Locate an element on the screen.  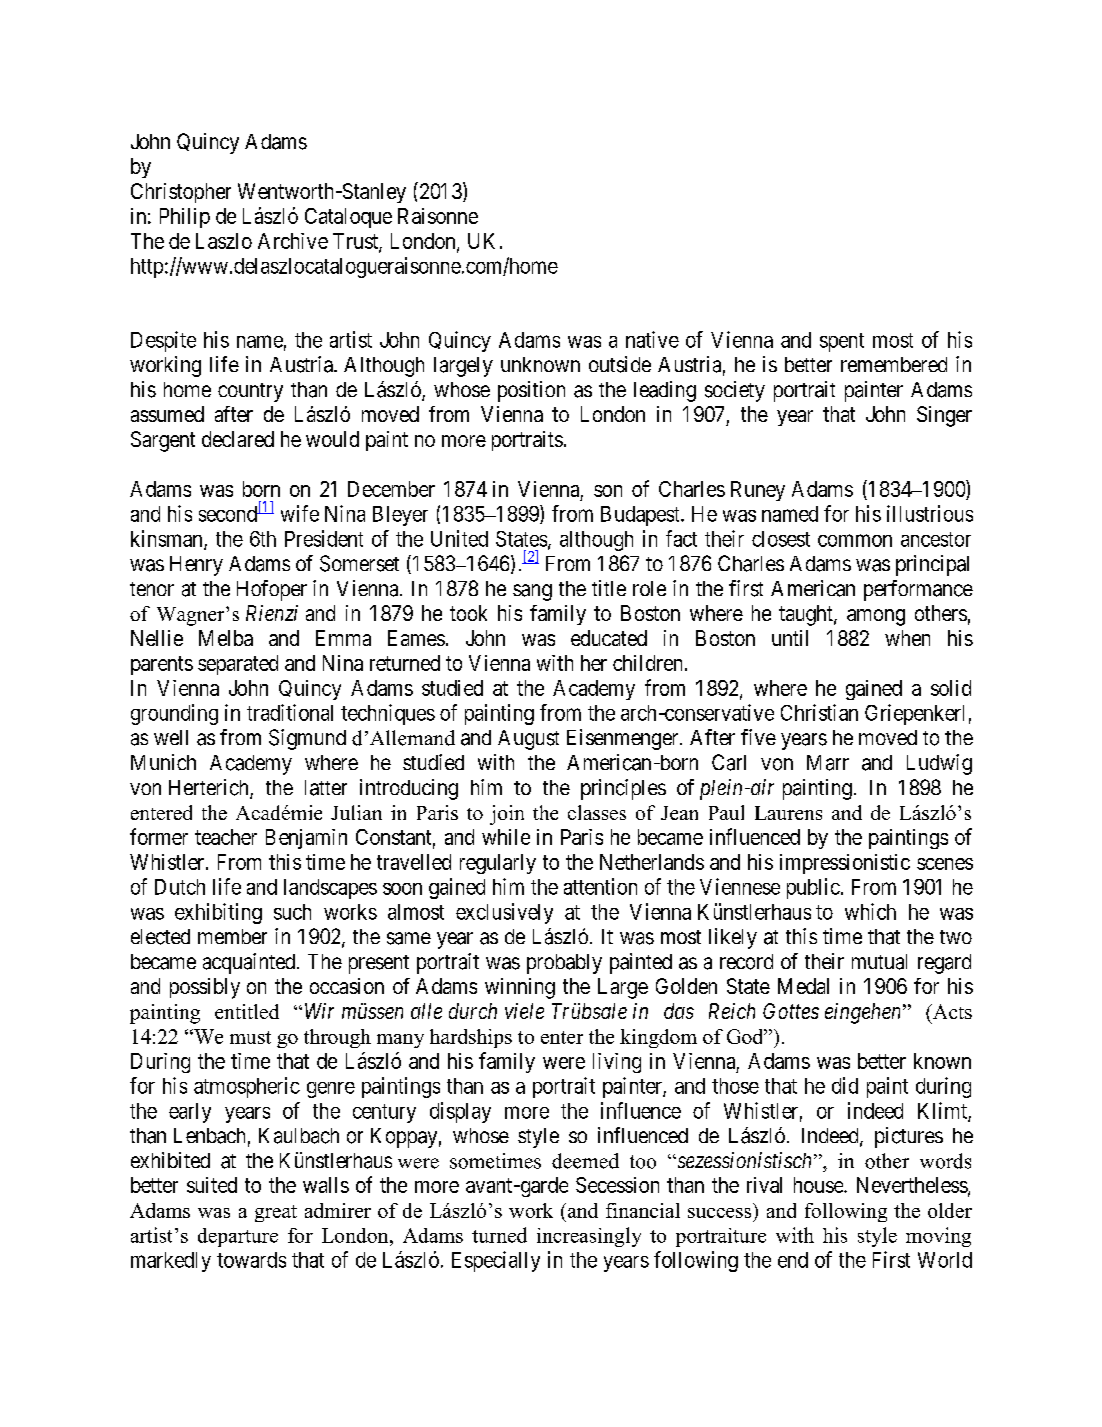
spent is located at coordinates (842, 342).
